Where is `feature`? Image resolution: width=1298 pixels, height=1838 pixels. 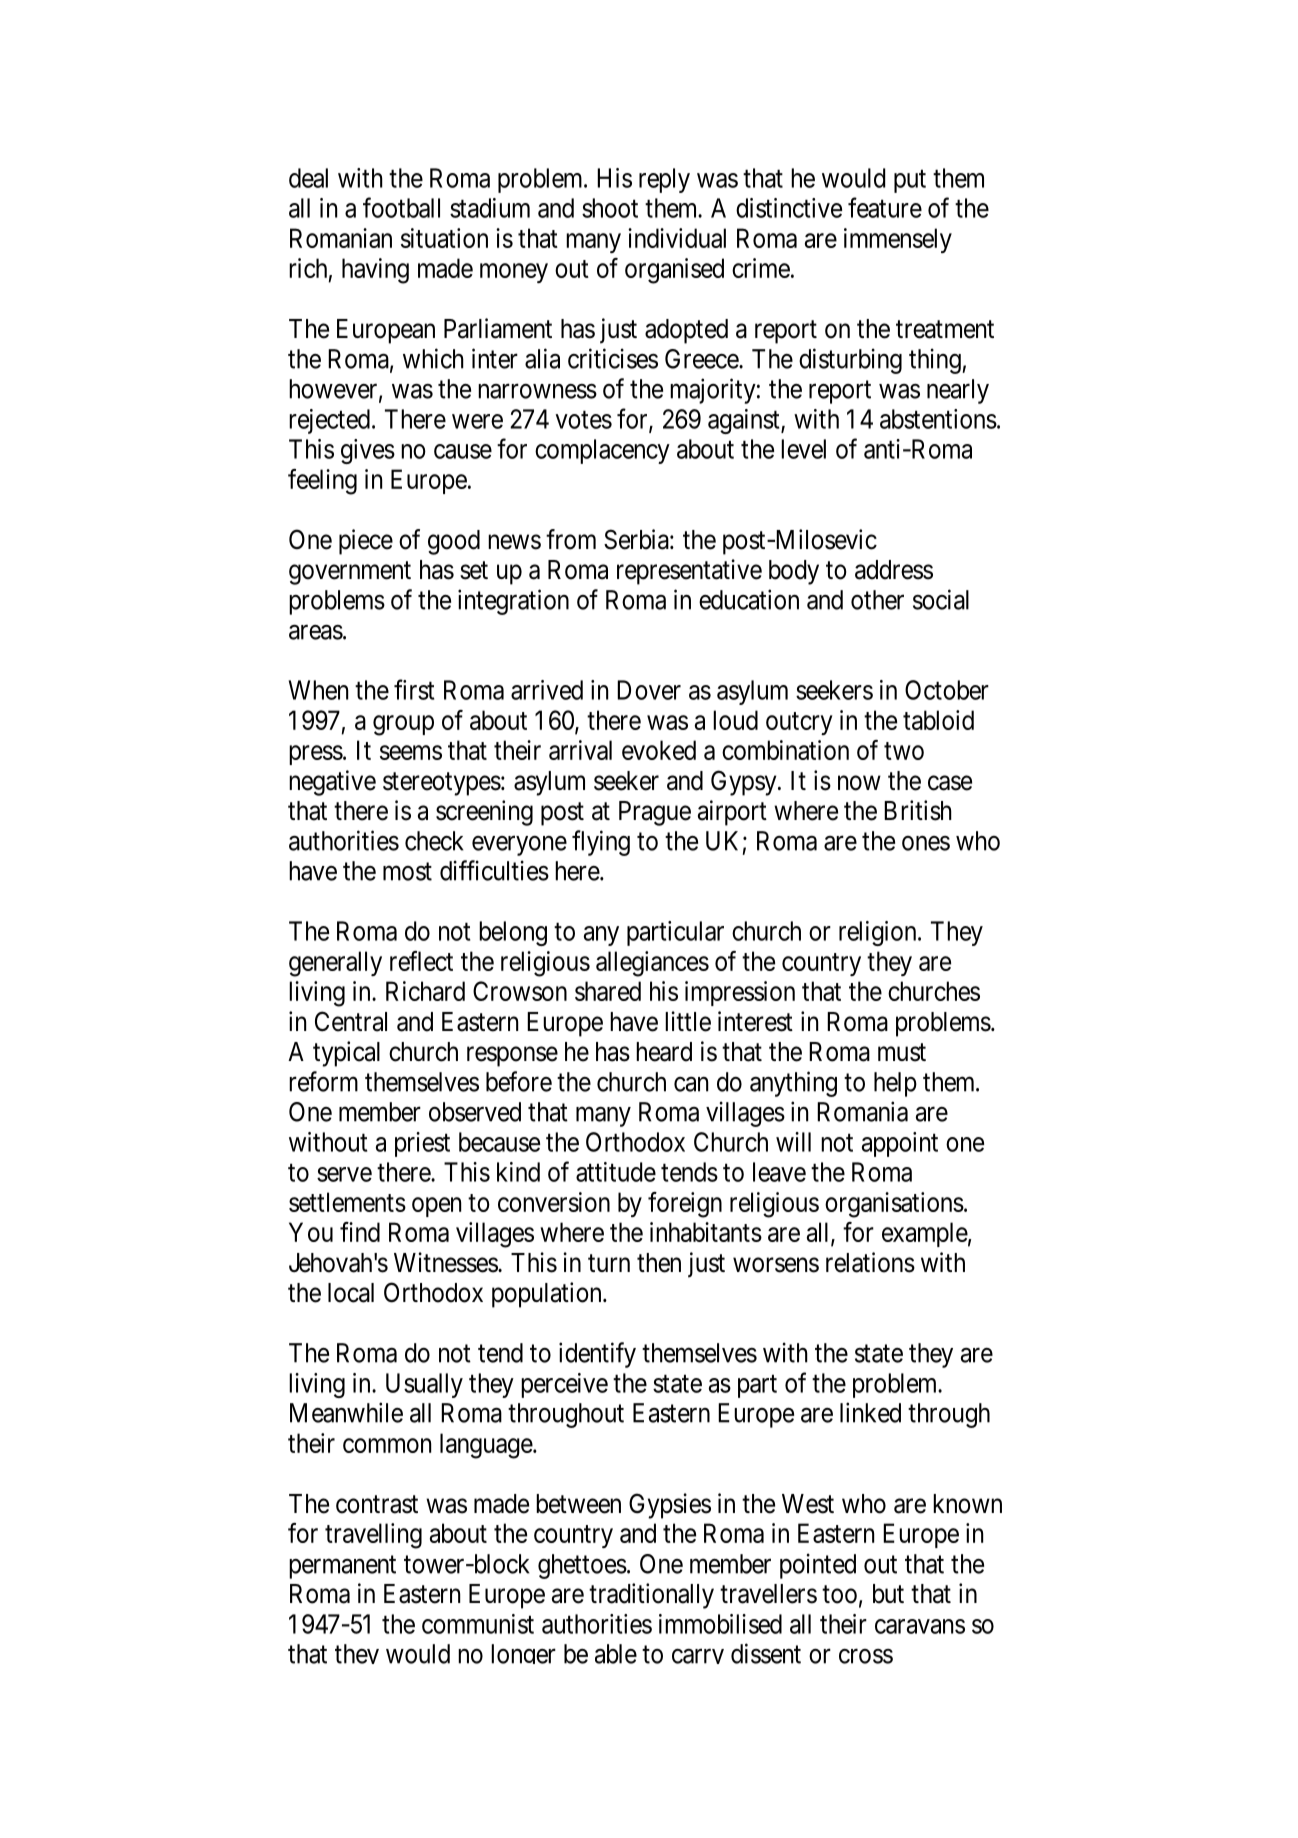
feature is located at coordinates (885, 207).
